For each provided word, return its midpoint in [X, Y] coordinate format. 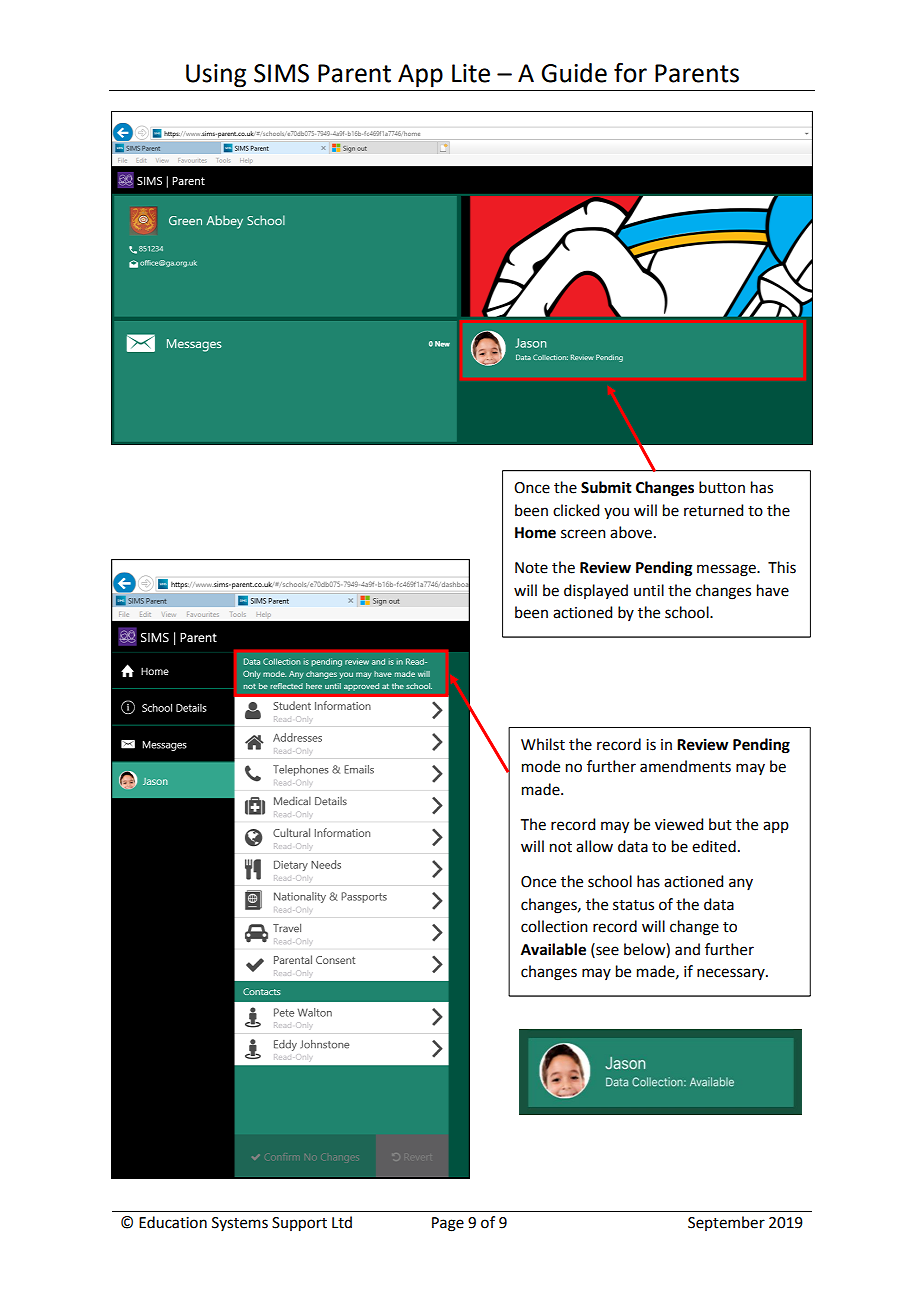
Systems [240, 1224]
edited [714, 846]
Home [535, 533]
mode [541, 766]
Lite [471, 73]
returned [713, 510]
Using [216, 76]
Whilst [543, 744]
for [630, 72]
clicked [576, 510]
